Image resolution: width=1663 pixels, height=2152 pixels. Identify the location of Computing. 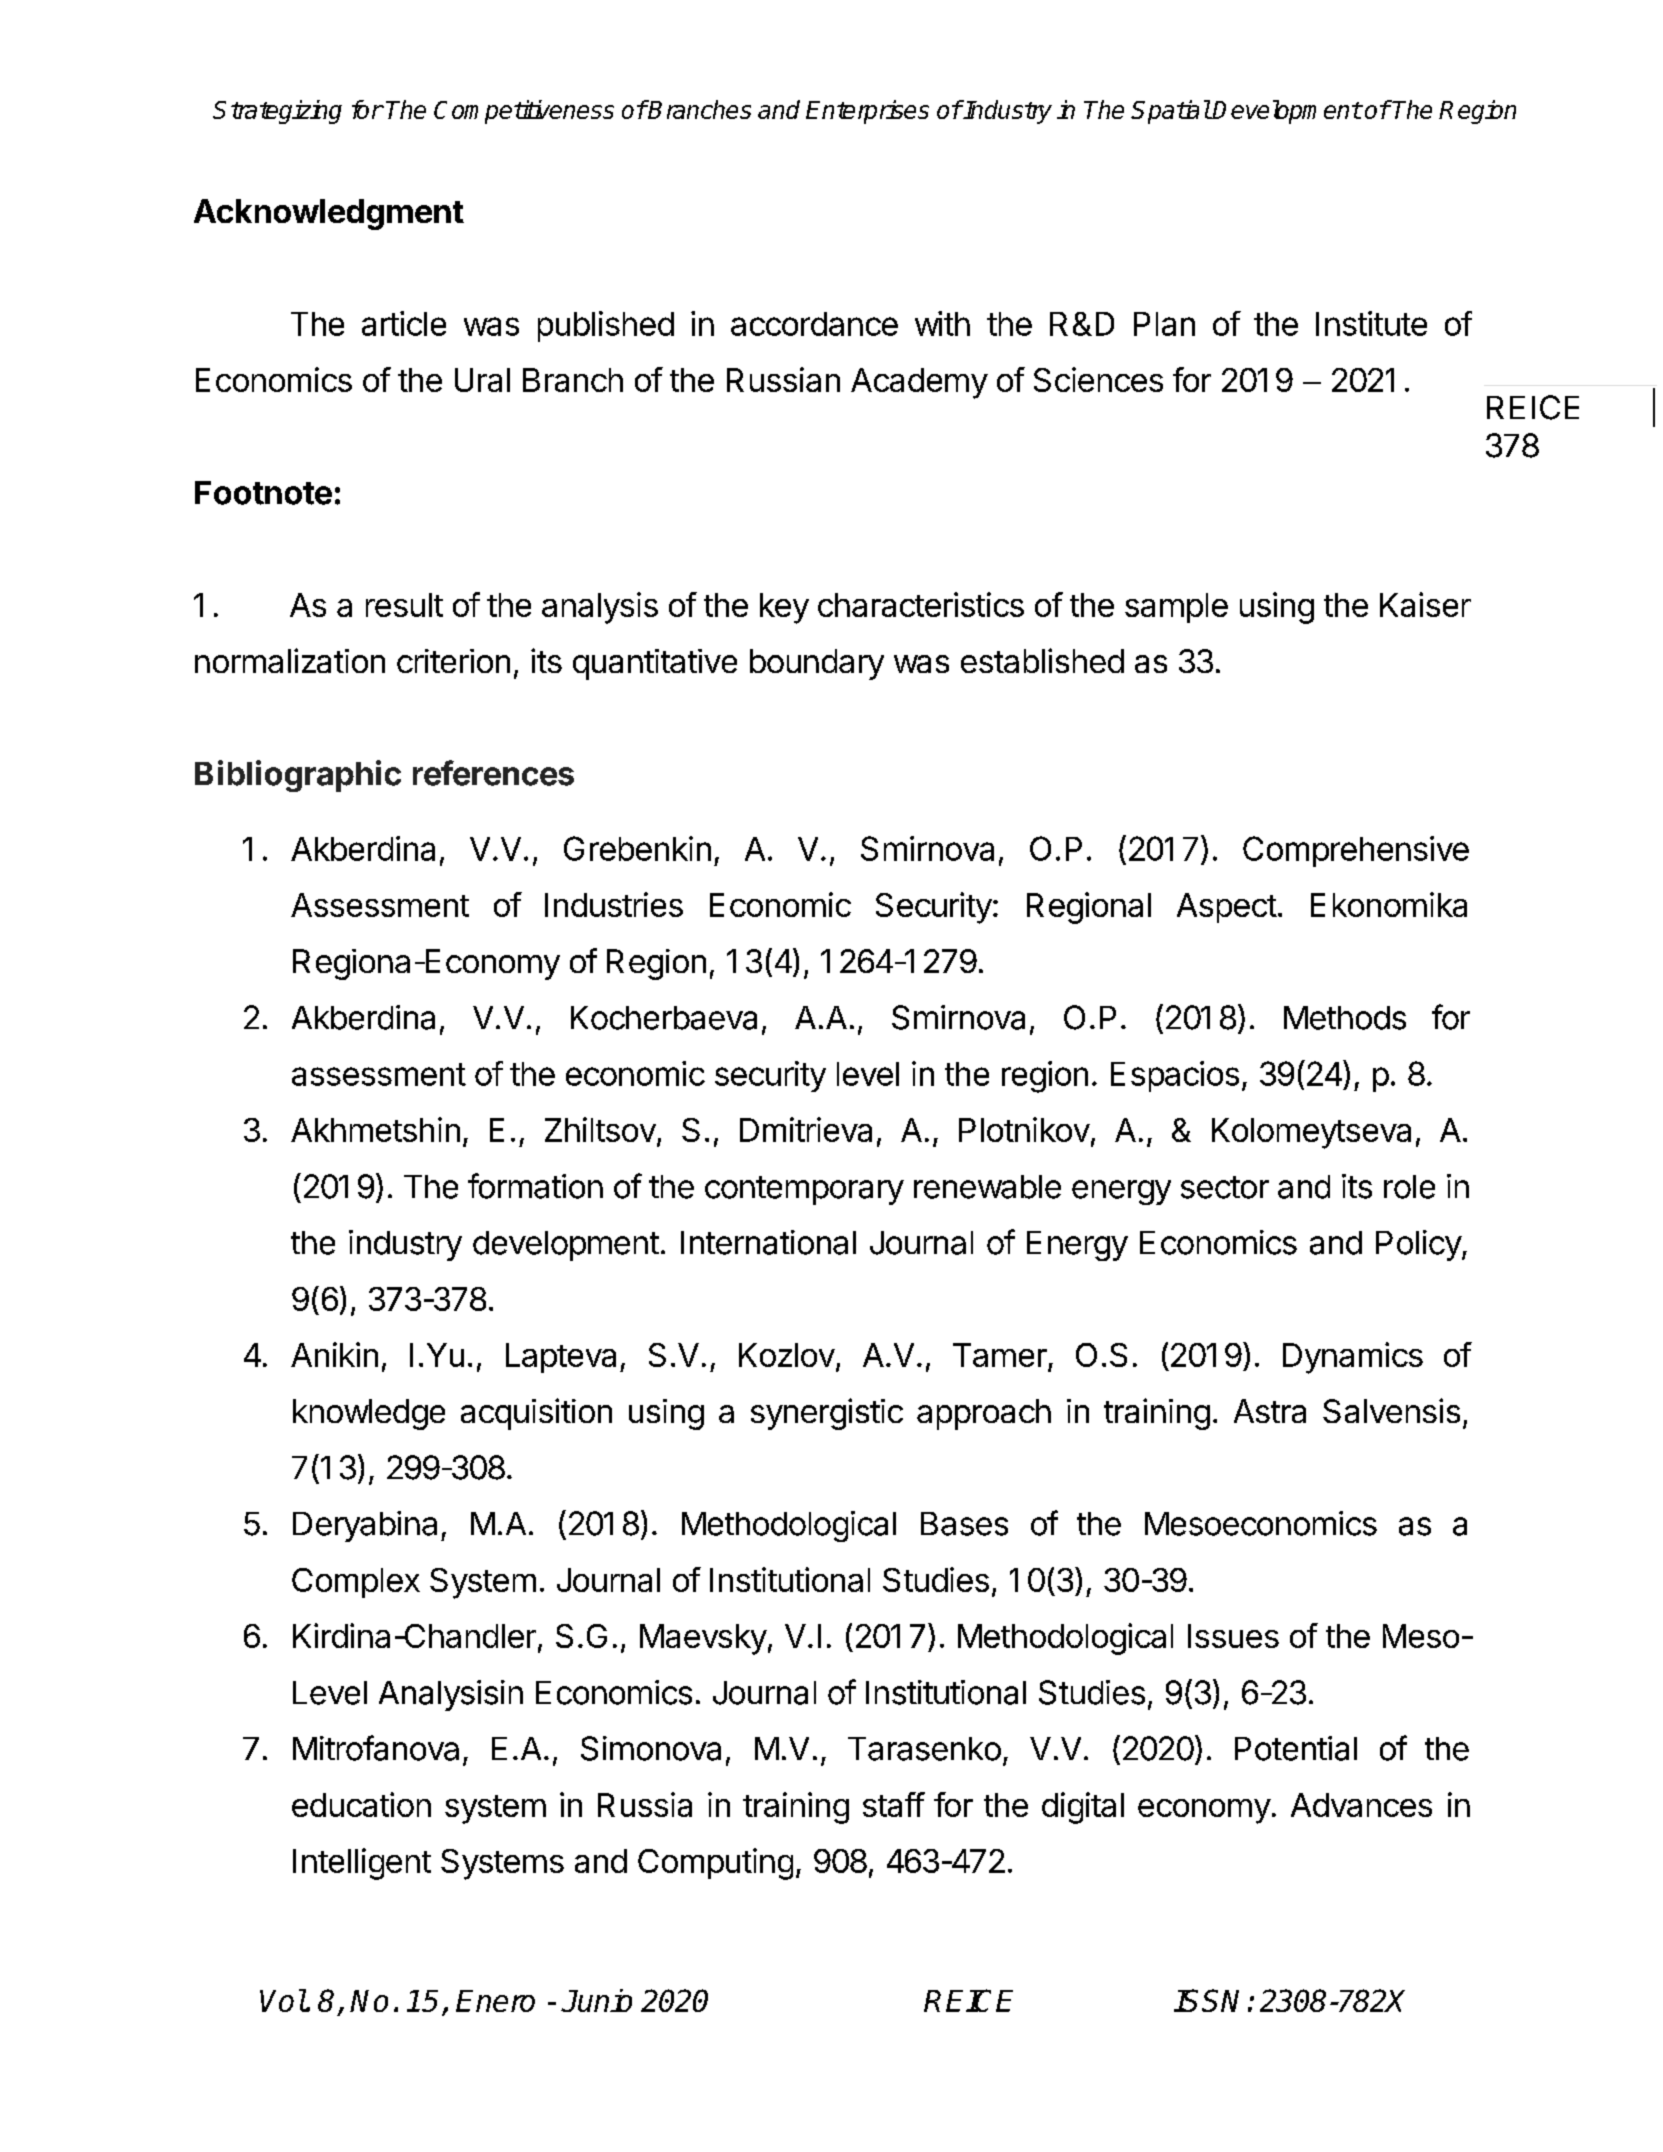
(715, 1864).
